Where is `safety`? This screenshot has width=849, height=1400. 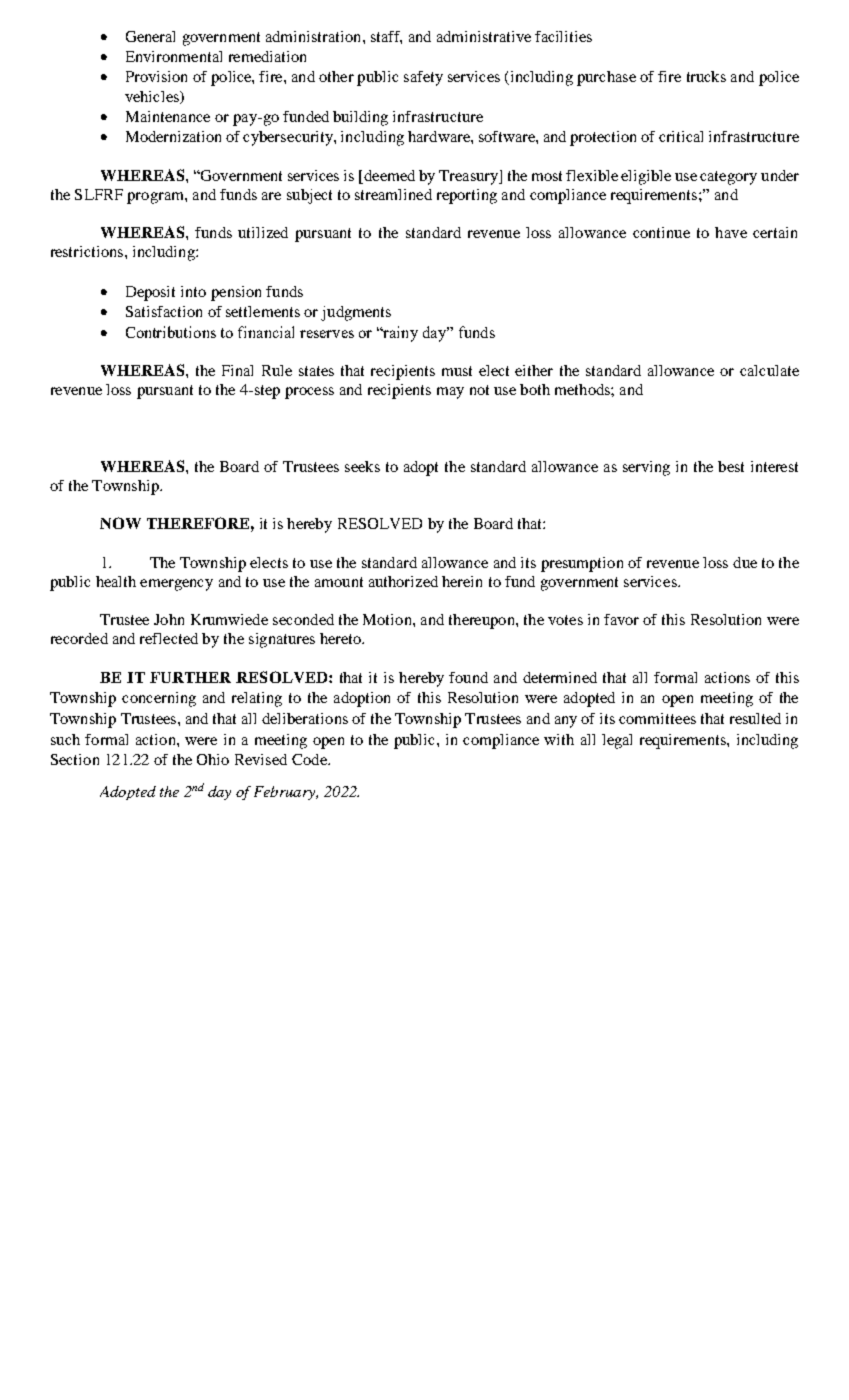
safety is located at coordinates (423, 78).
